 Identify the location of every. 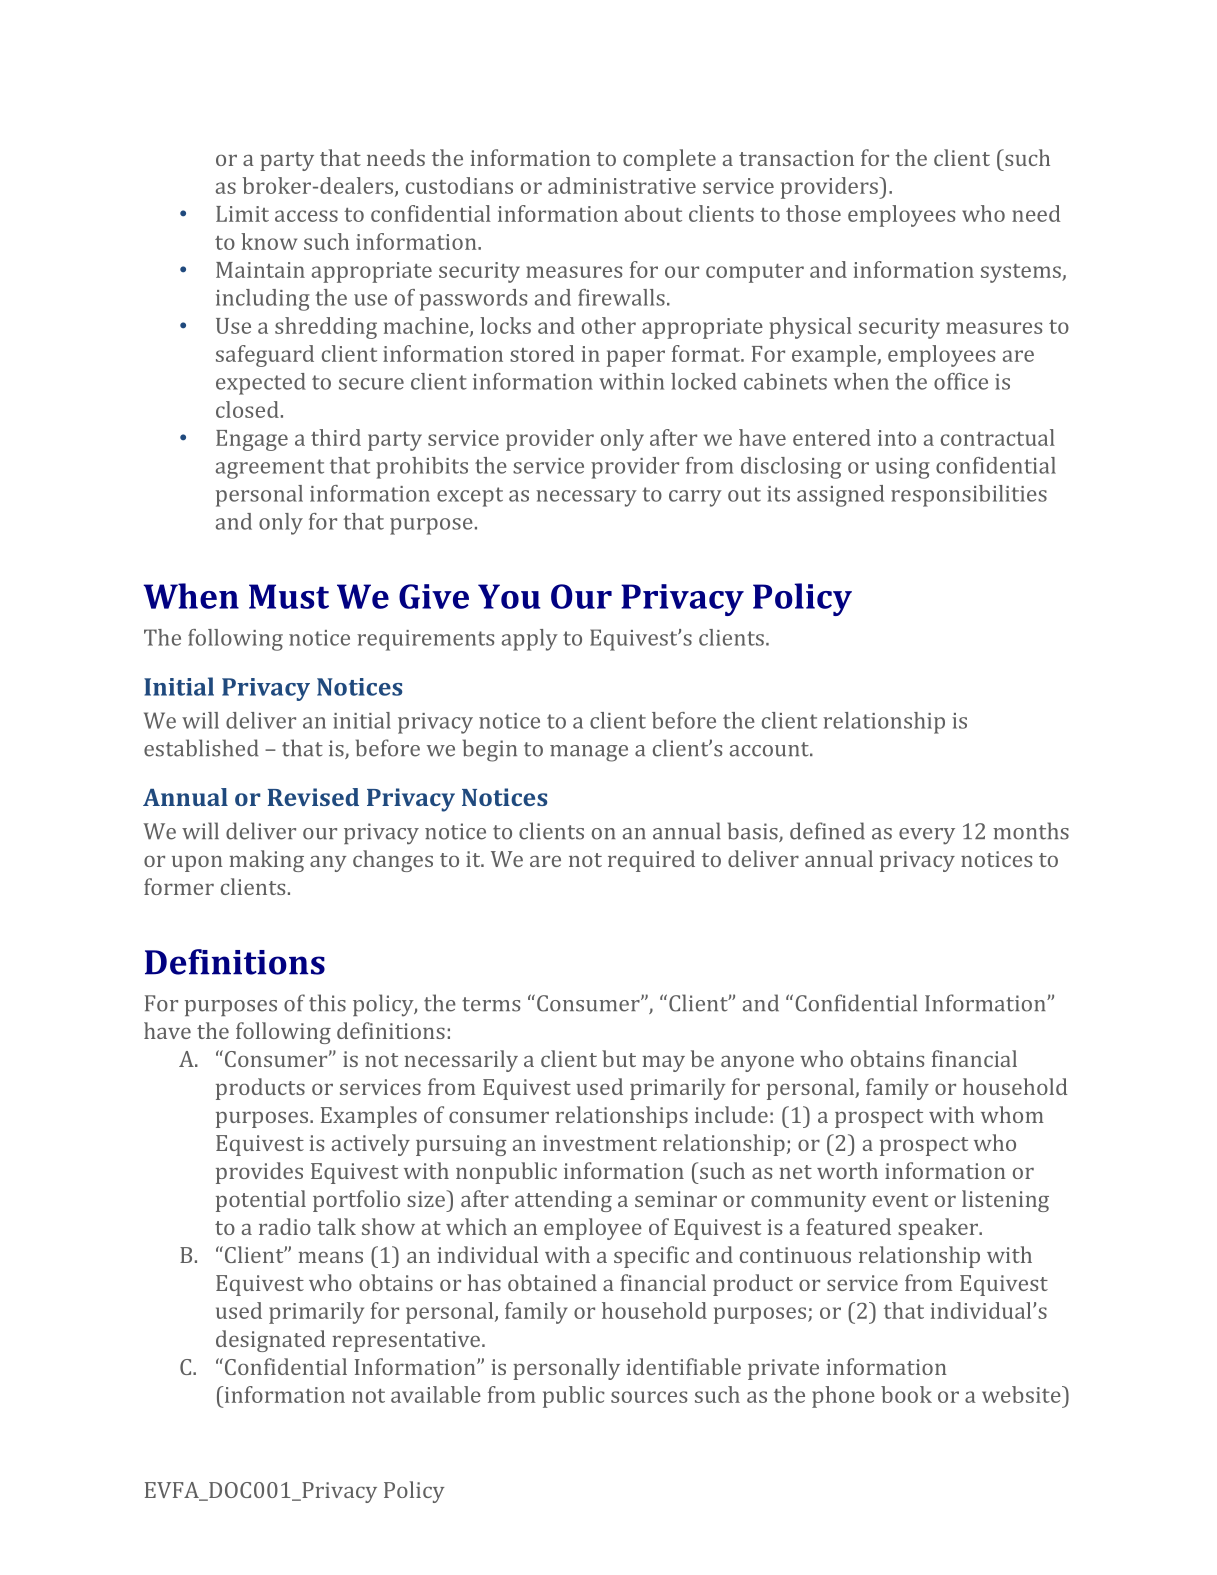
(927, 836).
